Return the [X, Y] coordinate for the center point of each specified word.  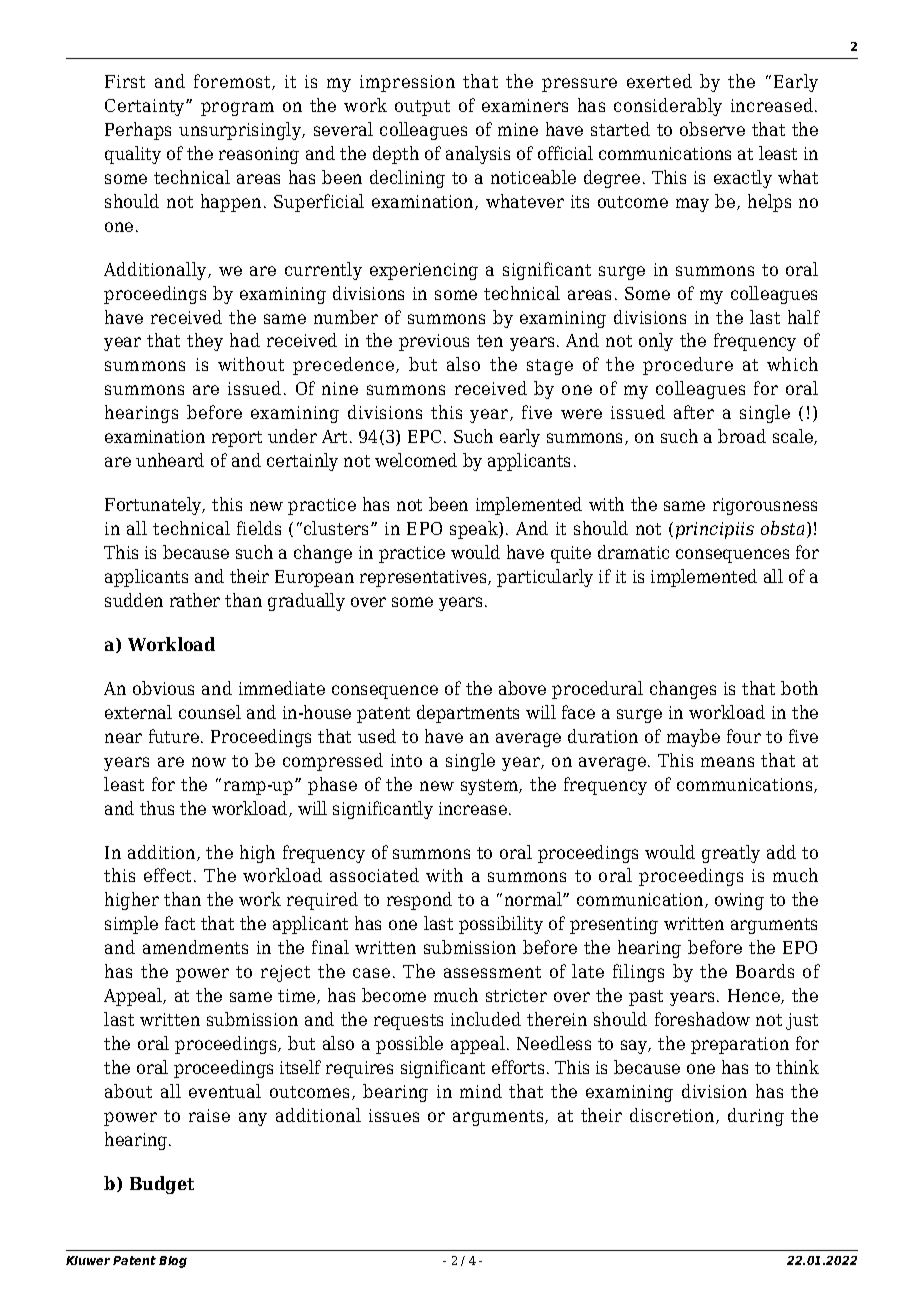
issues [394, 1115]
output [422, 108]
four [744, 736]
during [756, 1117]
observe [712, 129]
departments [468, 714]
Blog [173, 1262]
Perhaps [138, 131]
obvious [163, 688]
